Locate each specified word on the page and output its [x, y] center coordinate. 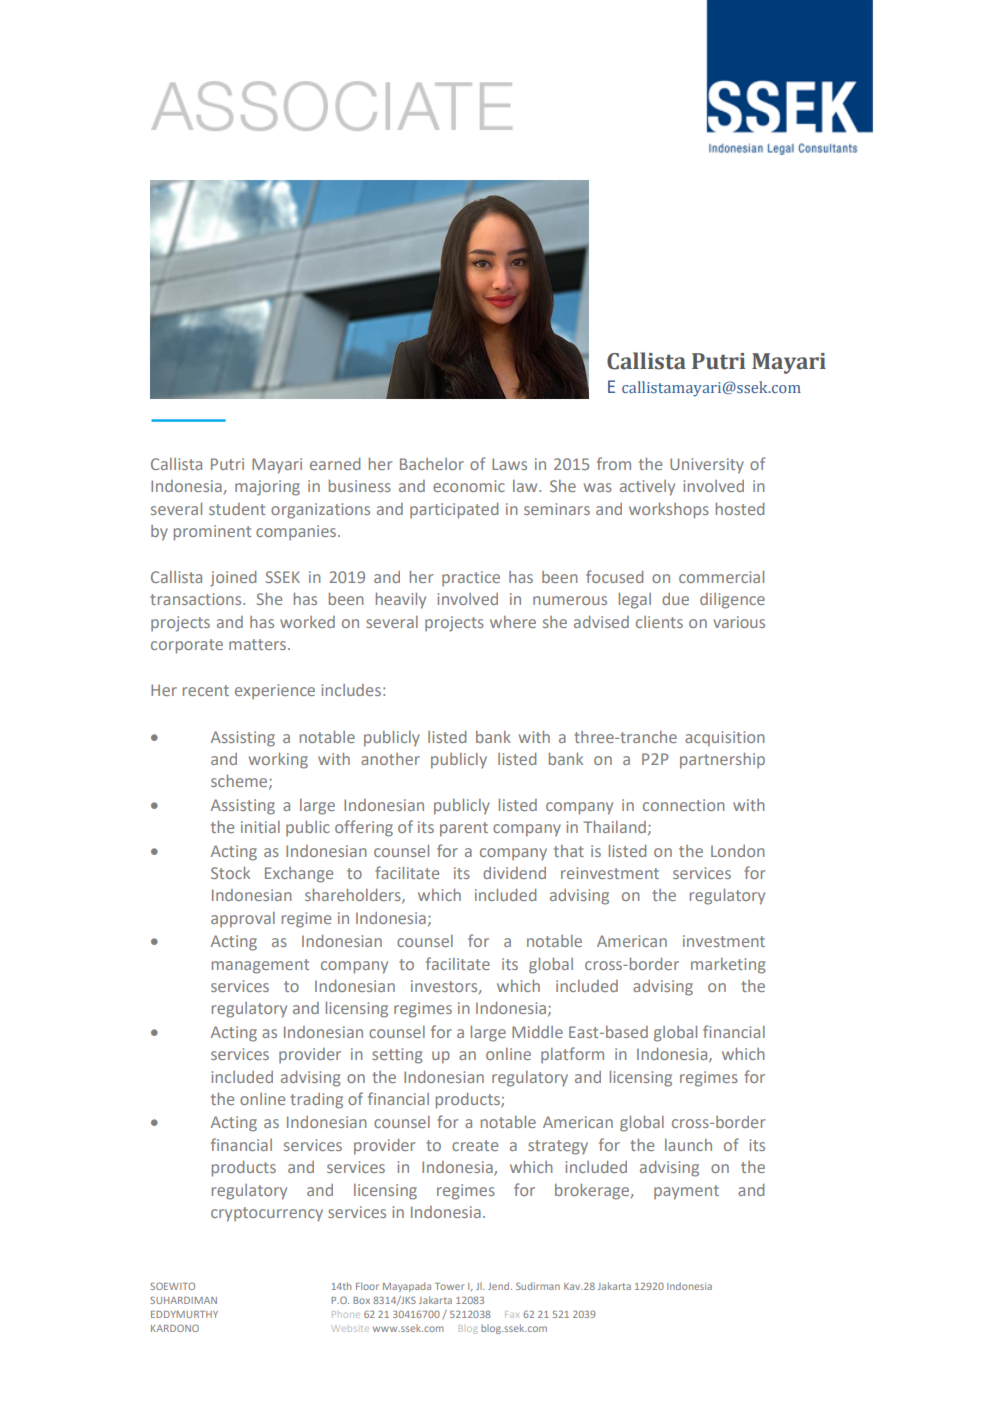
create [475, 1145]
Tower [449, 1286]
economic [469, 486]
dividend [514, 873]
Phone [346, 1314]
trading [316, 1101]
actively [647, 488]
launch [688, 1145]
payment [686, 1192]
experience [275, 691]
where [513, 622]
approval [243, 920]
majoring [267, 488]
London [738, 851]
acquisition [725, 738]
